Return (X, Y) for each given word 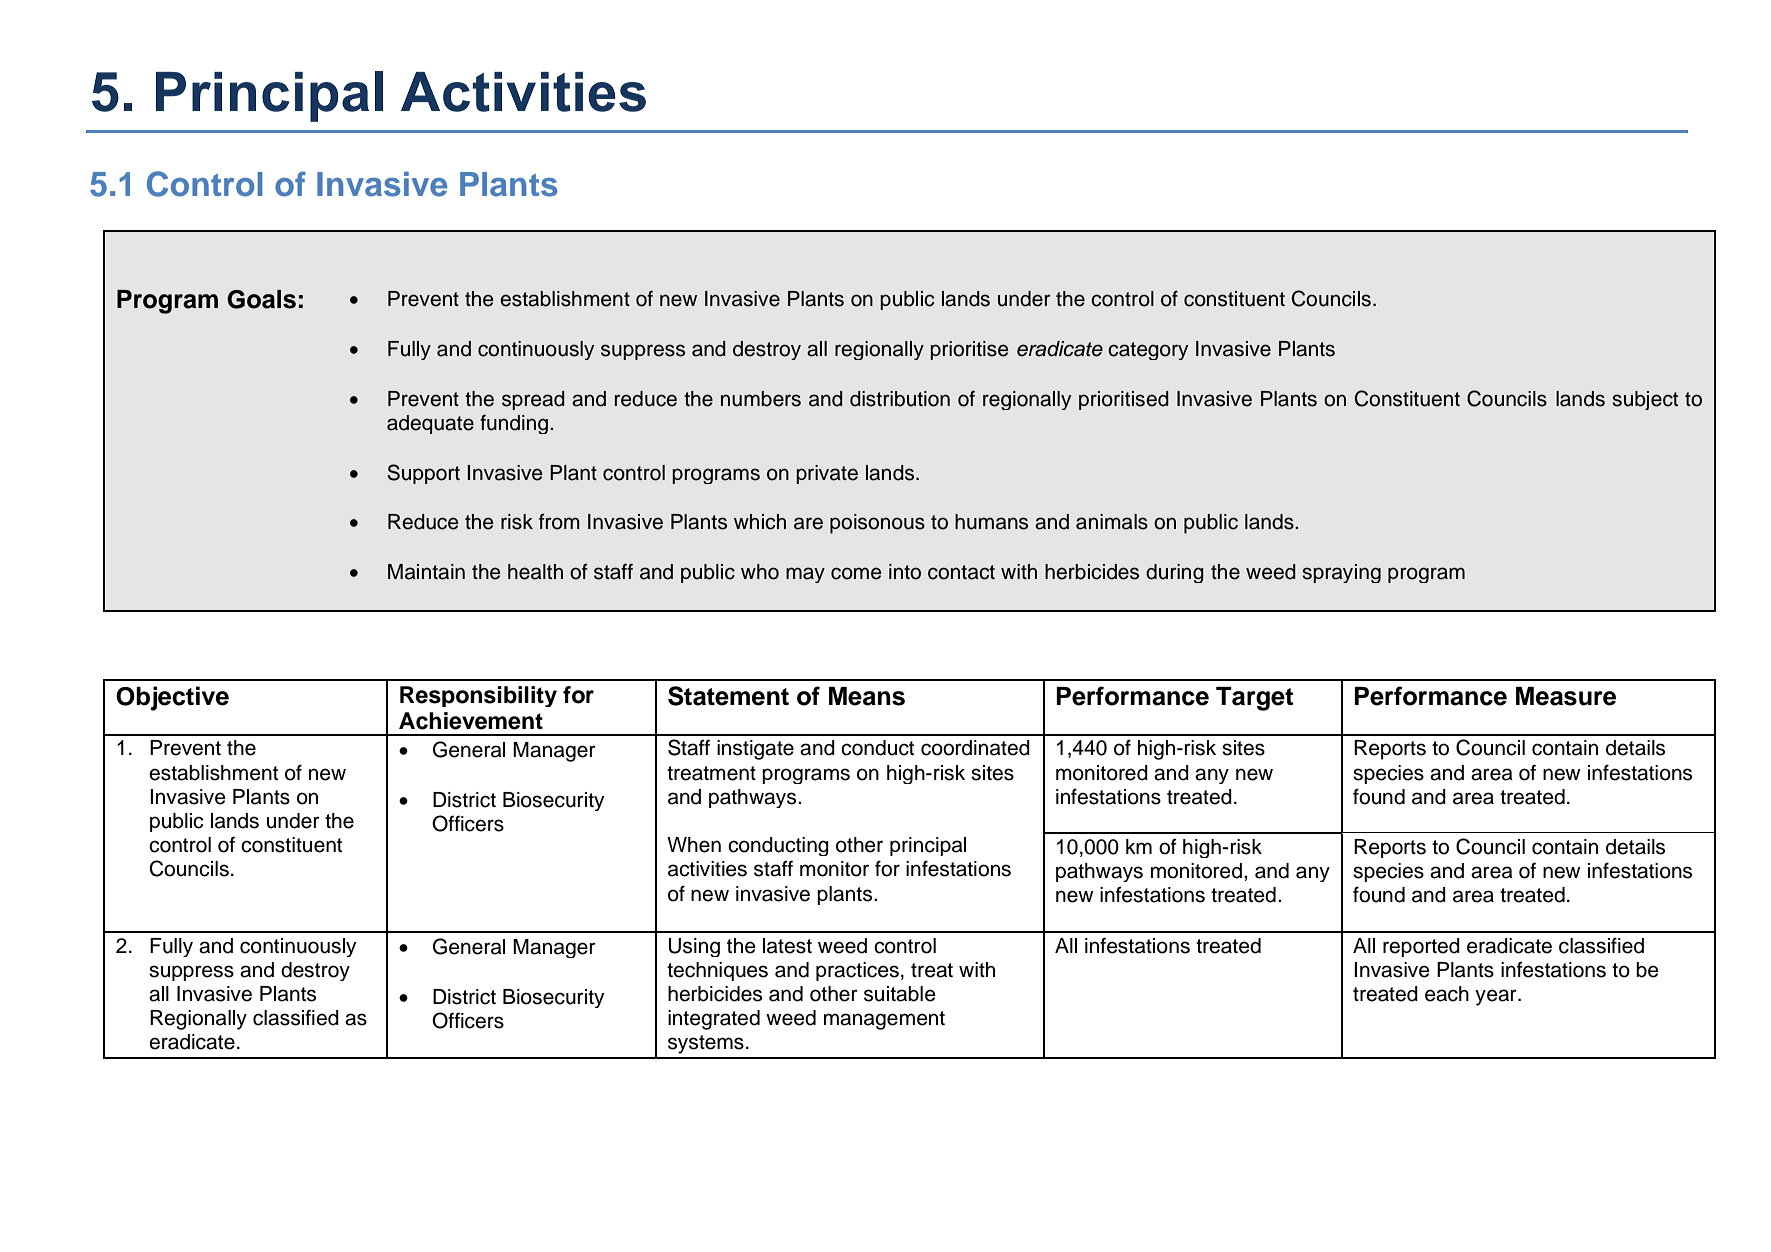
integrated (714, 1020)
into (905, 572)
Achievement (471, 721)
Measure (1566, 696)
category (1148, 351)
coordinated (975, 748)
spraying (1341, 573)
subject (1645, 400)
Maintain (426, 572)
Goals (261, 299)
